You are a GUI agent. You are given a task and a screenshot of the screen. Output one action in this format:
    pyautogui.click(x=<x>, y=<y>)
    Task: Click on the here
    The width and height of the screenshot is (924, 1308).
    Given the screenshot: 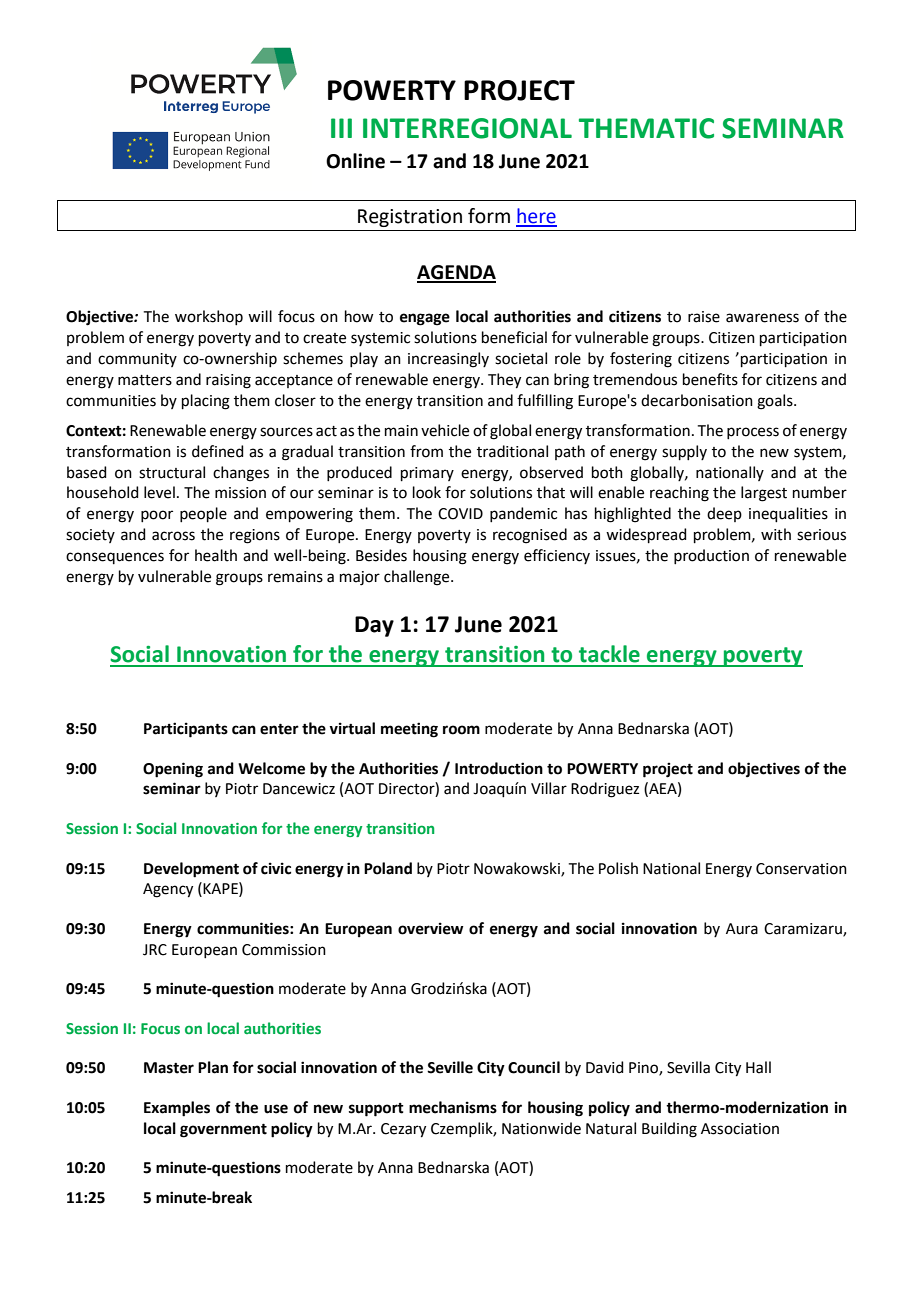 What is the action you would take?
    pyautogui.click(x=536, y=217)
